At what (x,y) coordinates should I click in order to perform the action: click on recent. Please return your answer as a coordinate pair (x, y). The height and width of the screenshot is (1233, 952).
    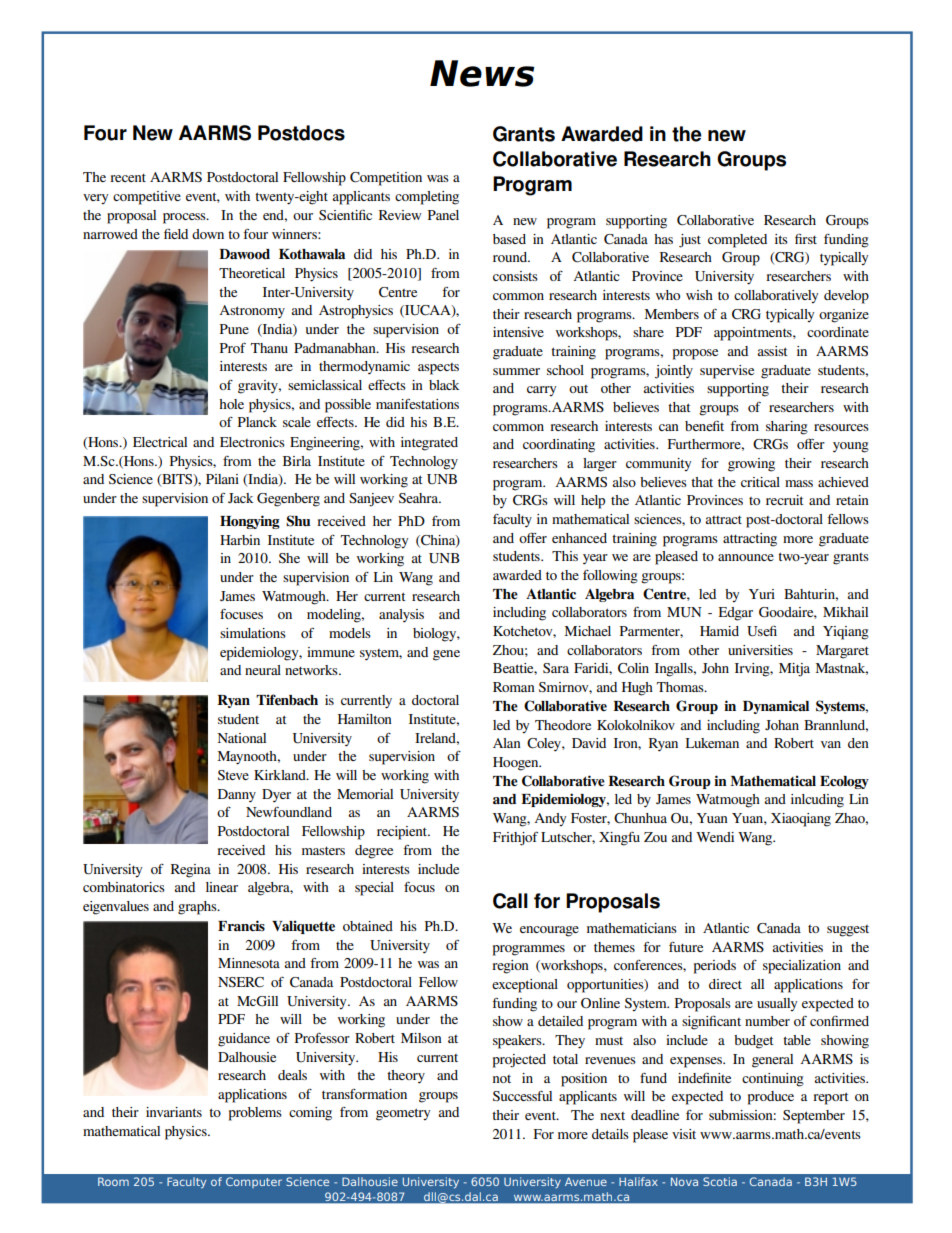
    Looking at the image, I should click on (128, 178).
